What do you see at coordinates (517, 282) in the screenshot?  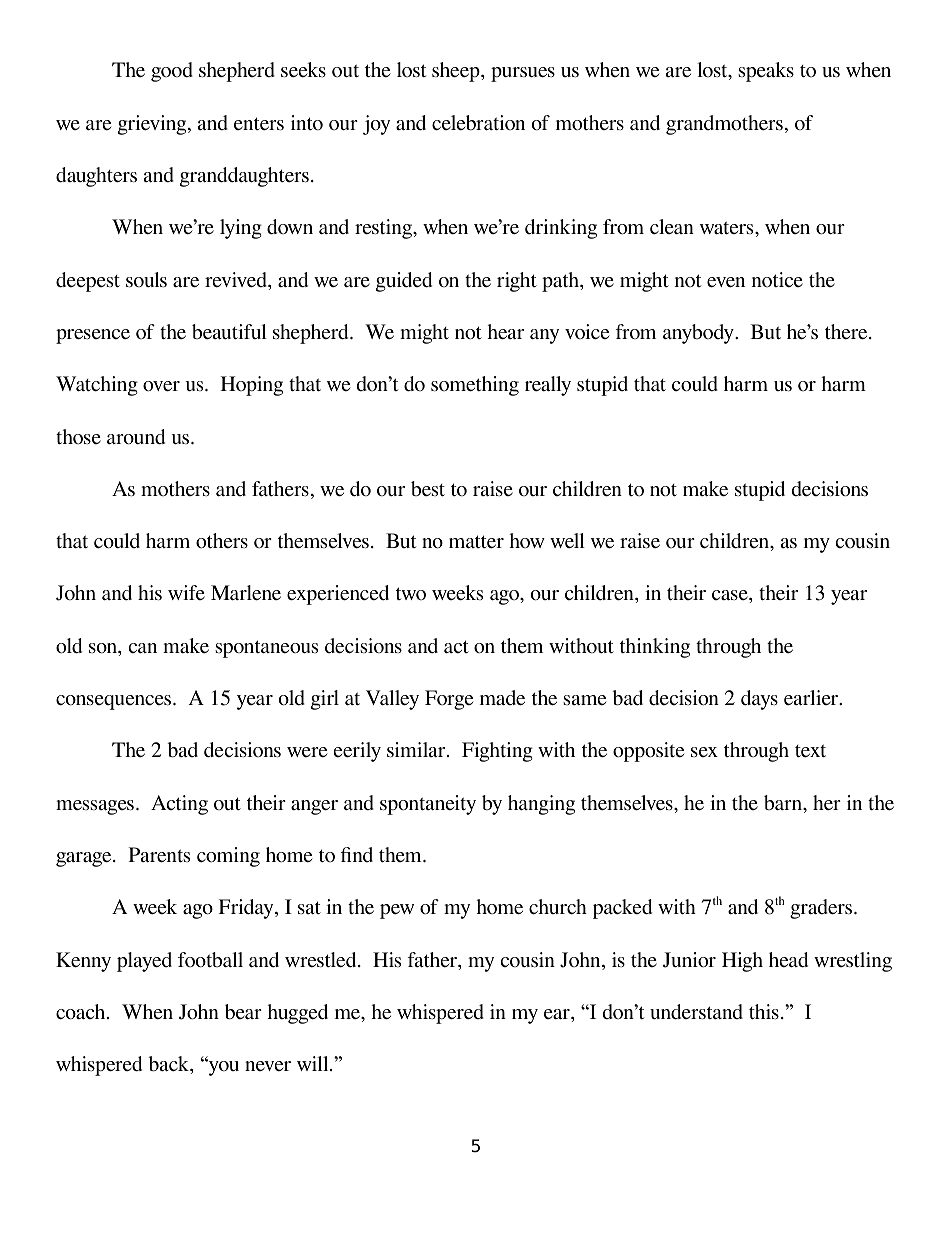 I see `right` at bounding box center [517, 282].
